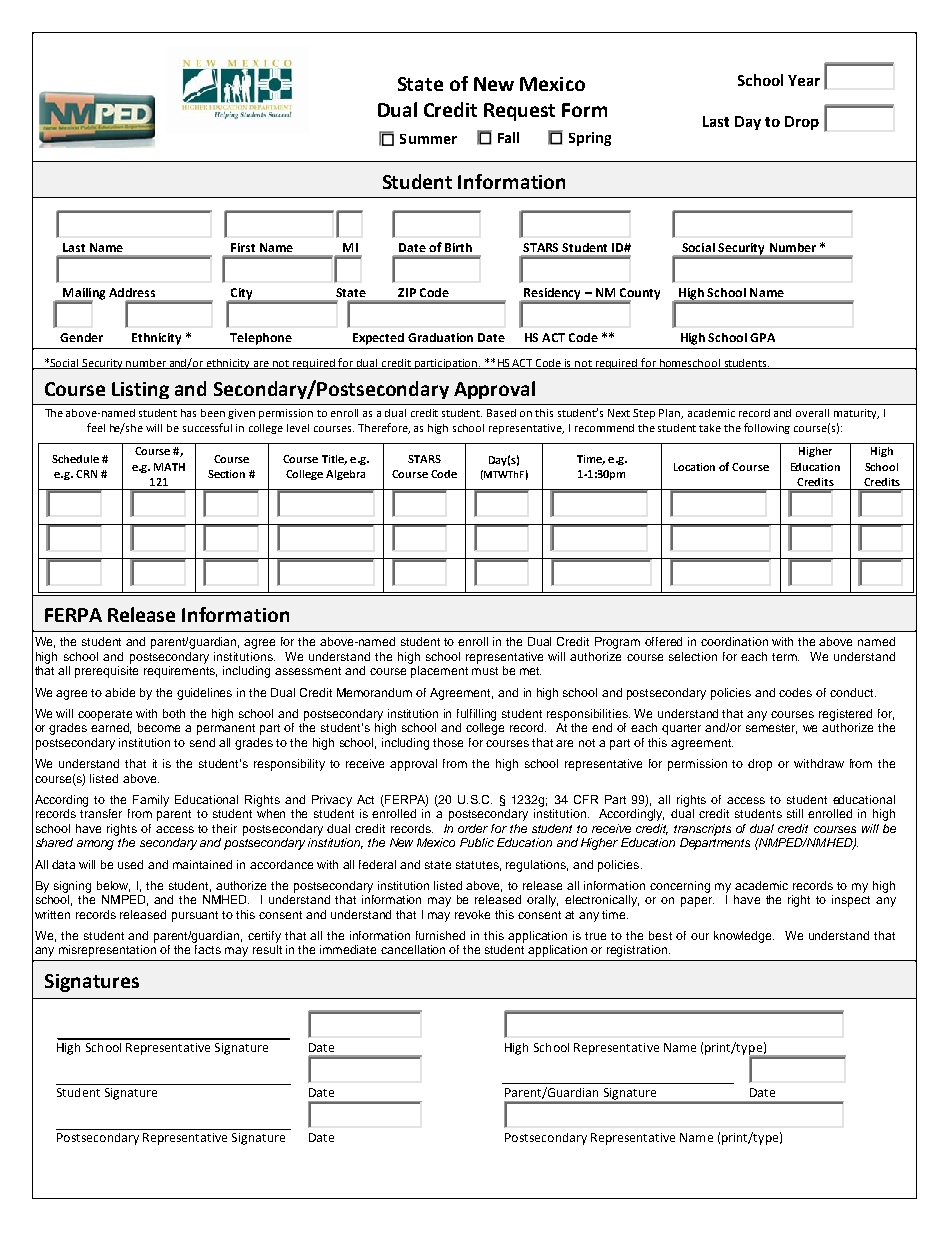  Describe the element at coordinates (169, 467) in the page. I see `MATH` at that location.
